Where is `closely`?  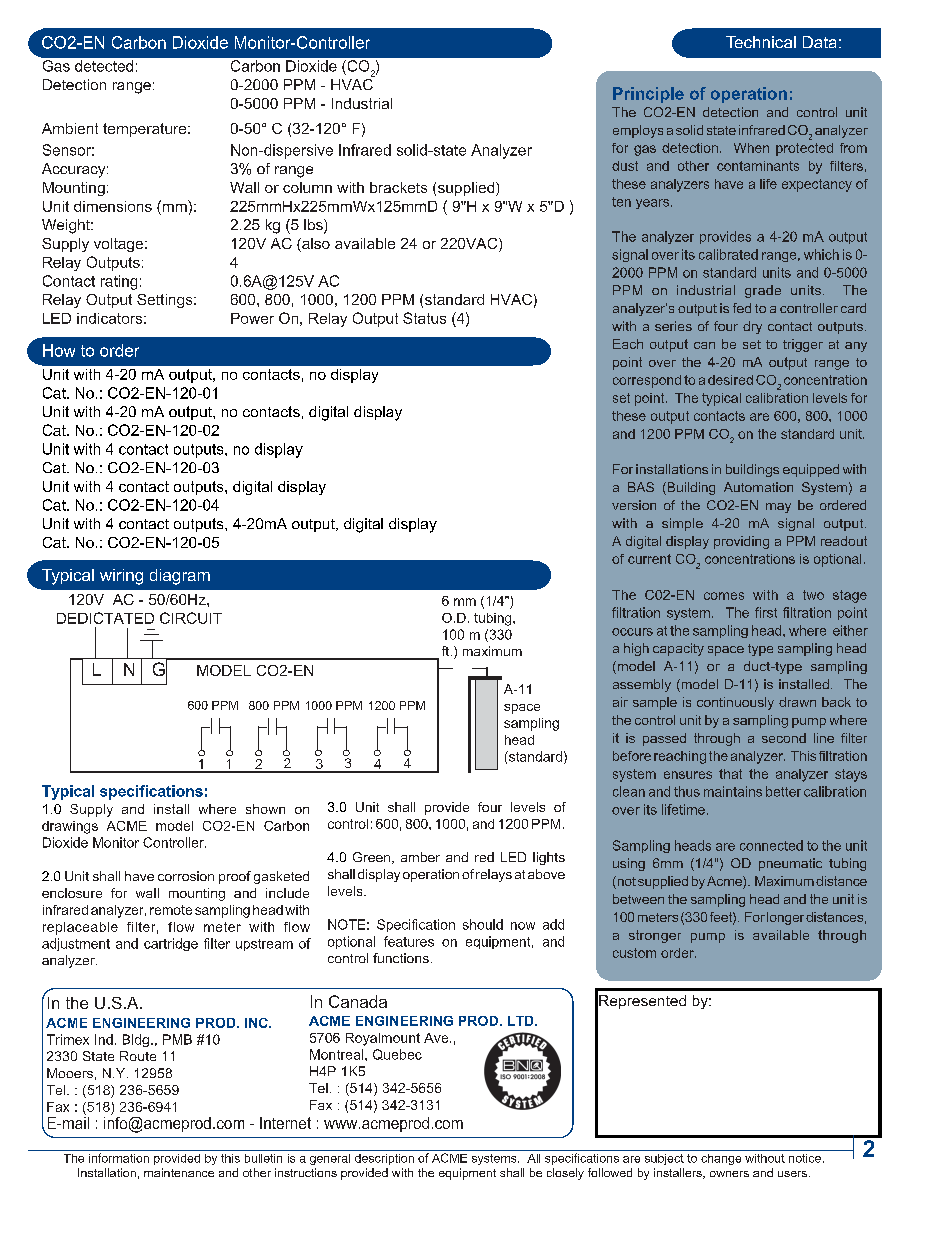
closely is located at coordinates (565, 1174).
